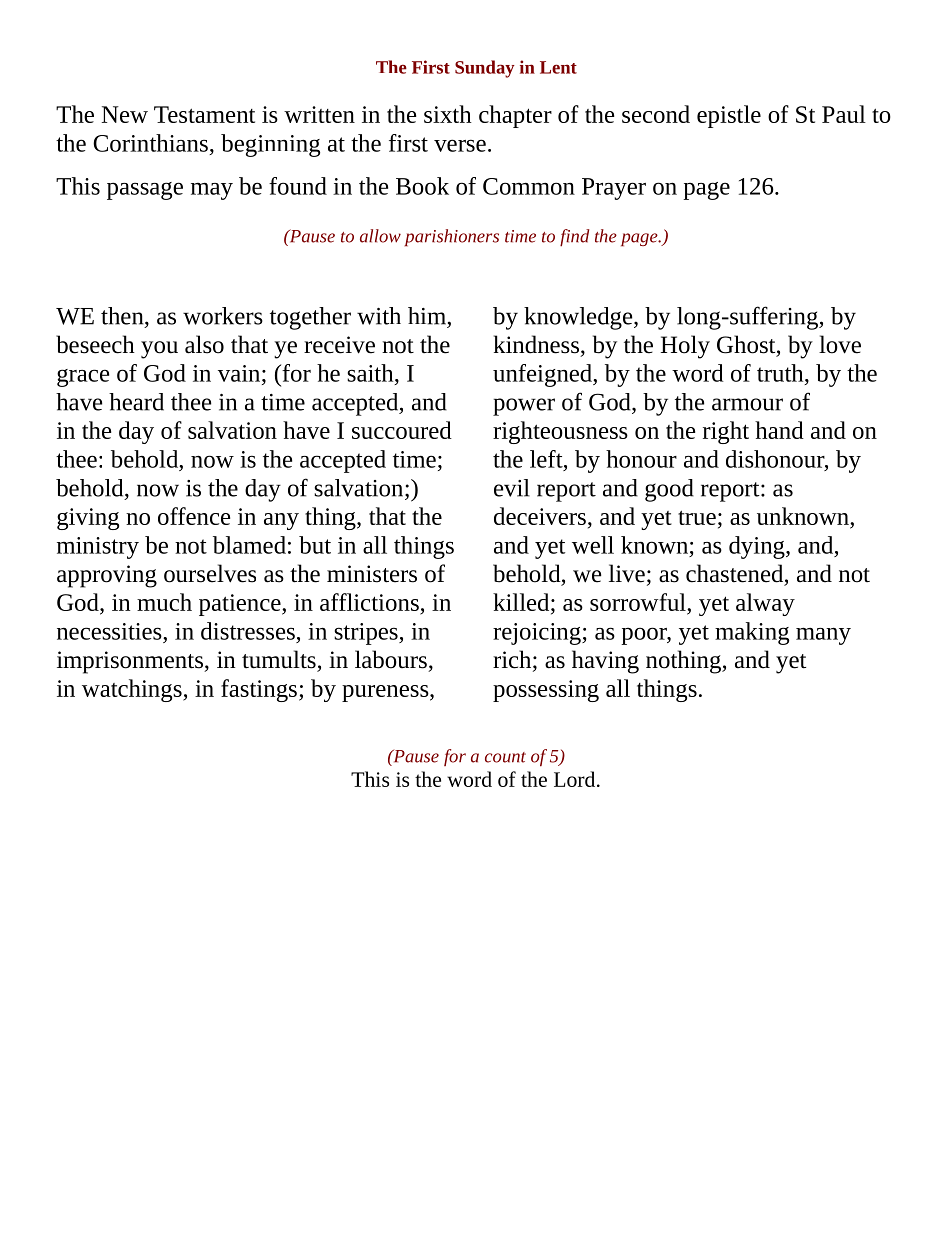 The image size is (952, 1233). Describe the element at coordinates (779, 430) in the document. I see `hand` at that location.
